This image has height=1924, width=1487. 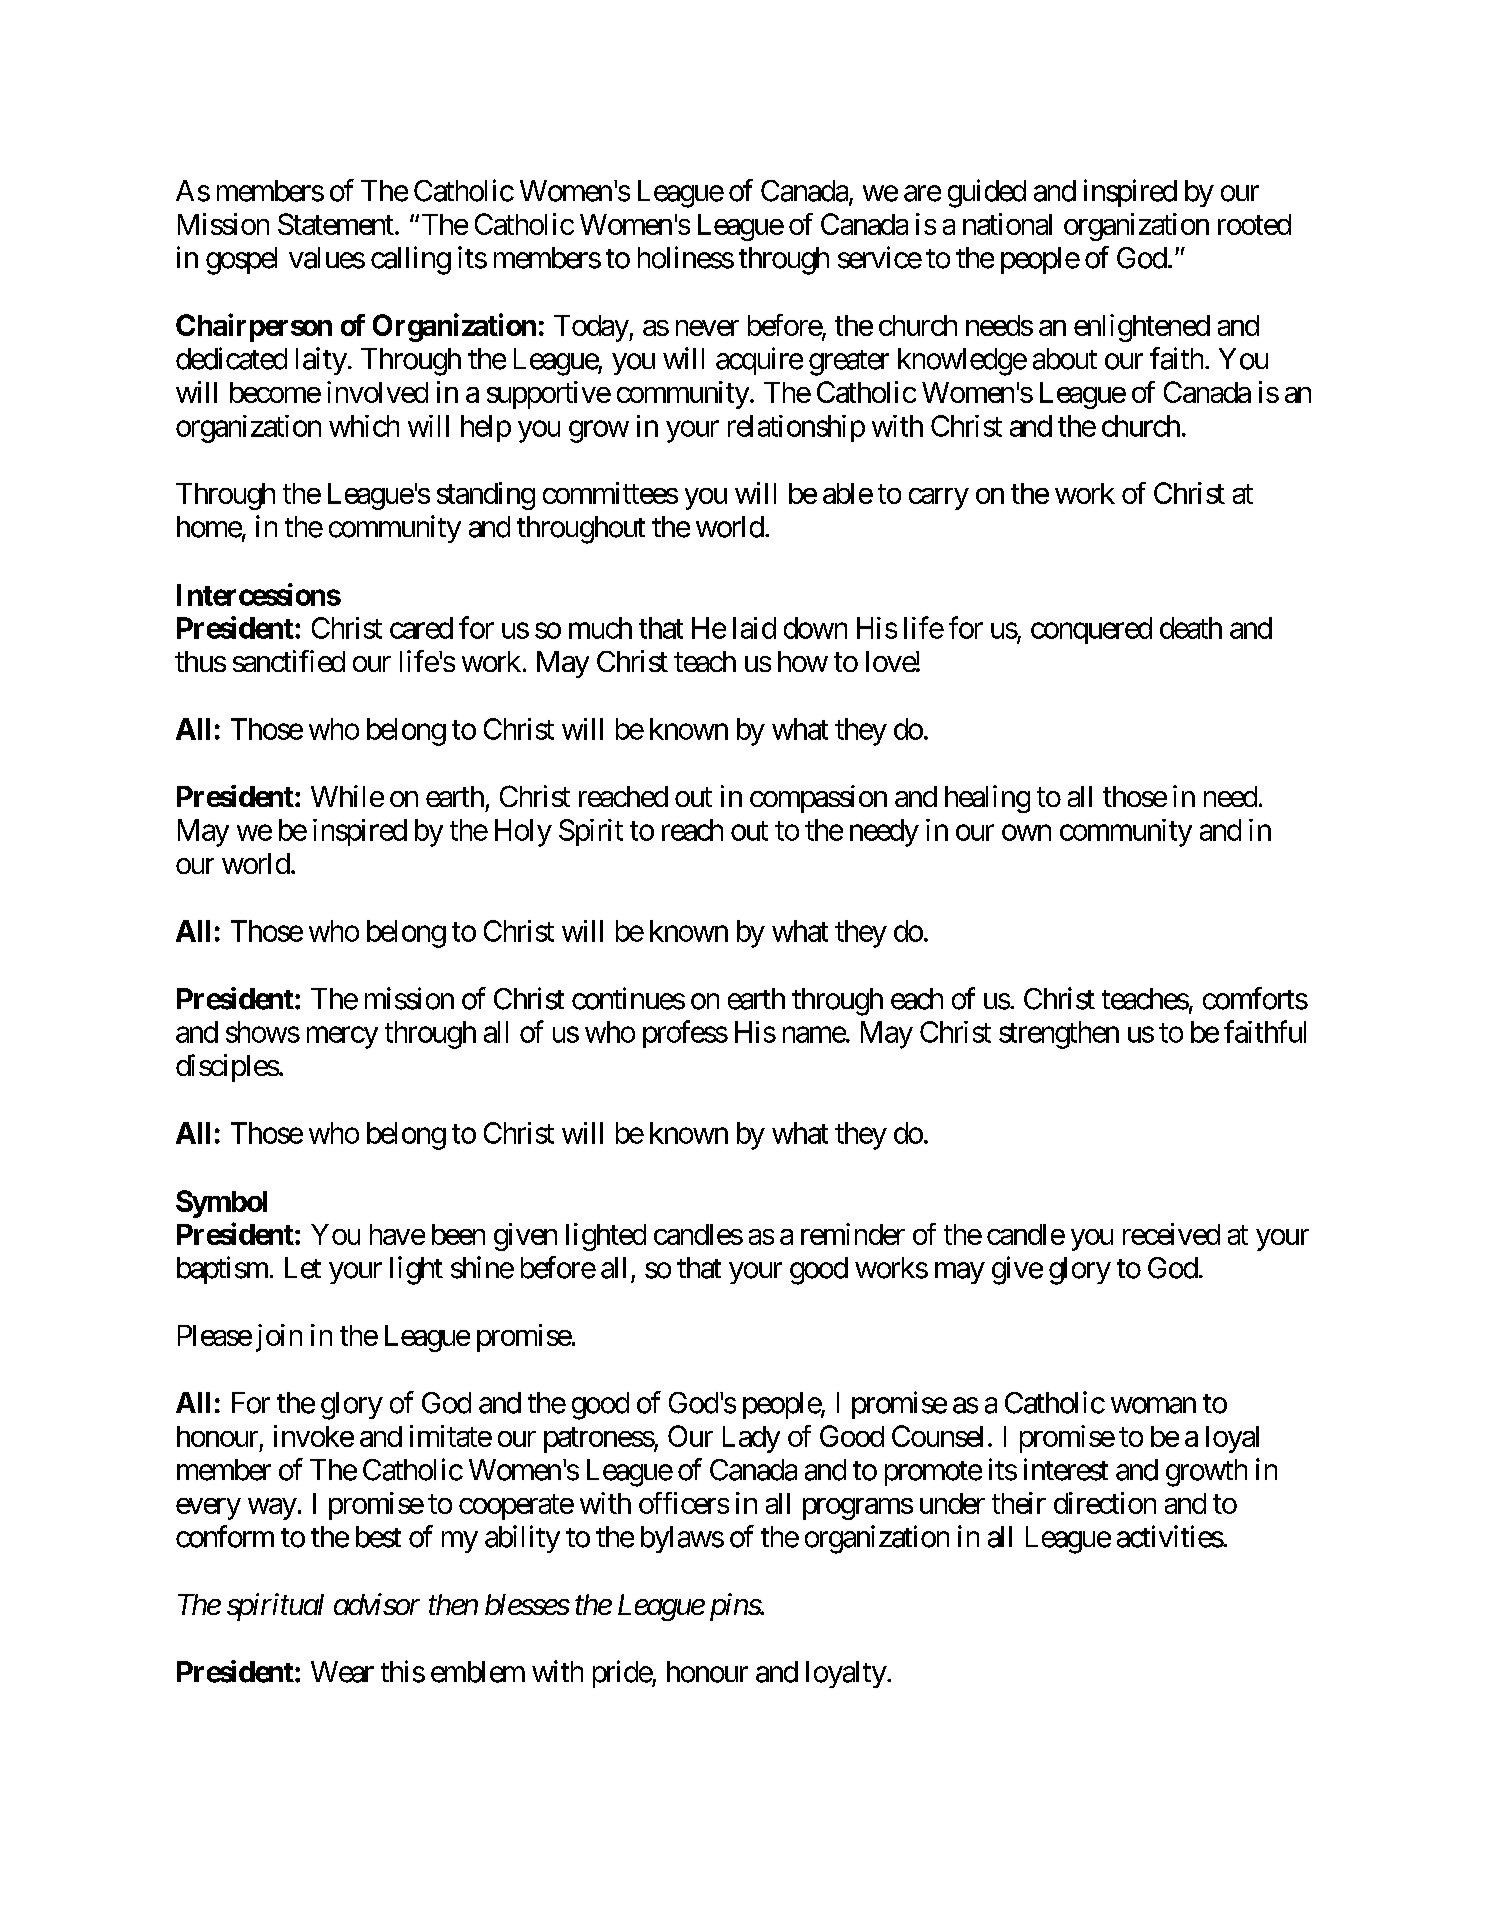 I want to click on ability, so click(x=522, y=1539).
